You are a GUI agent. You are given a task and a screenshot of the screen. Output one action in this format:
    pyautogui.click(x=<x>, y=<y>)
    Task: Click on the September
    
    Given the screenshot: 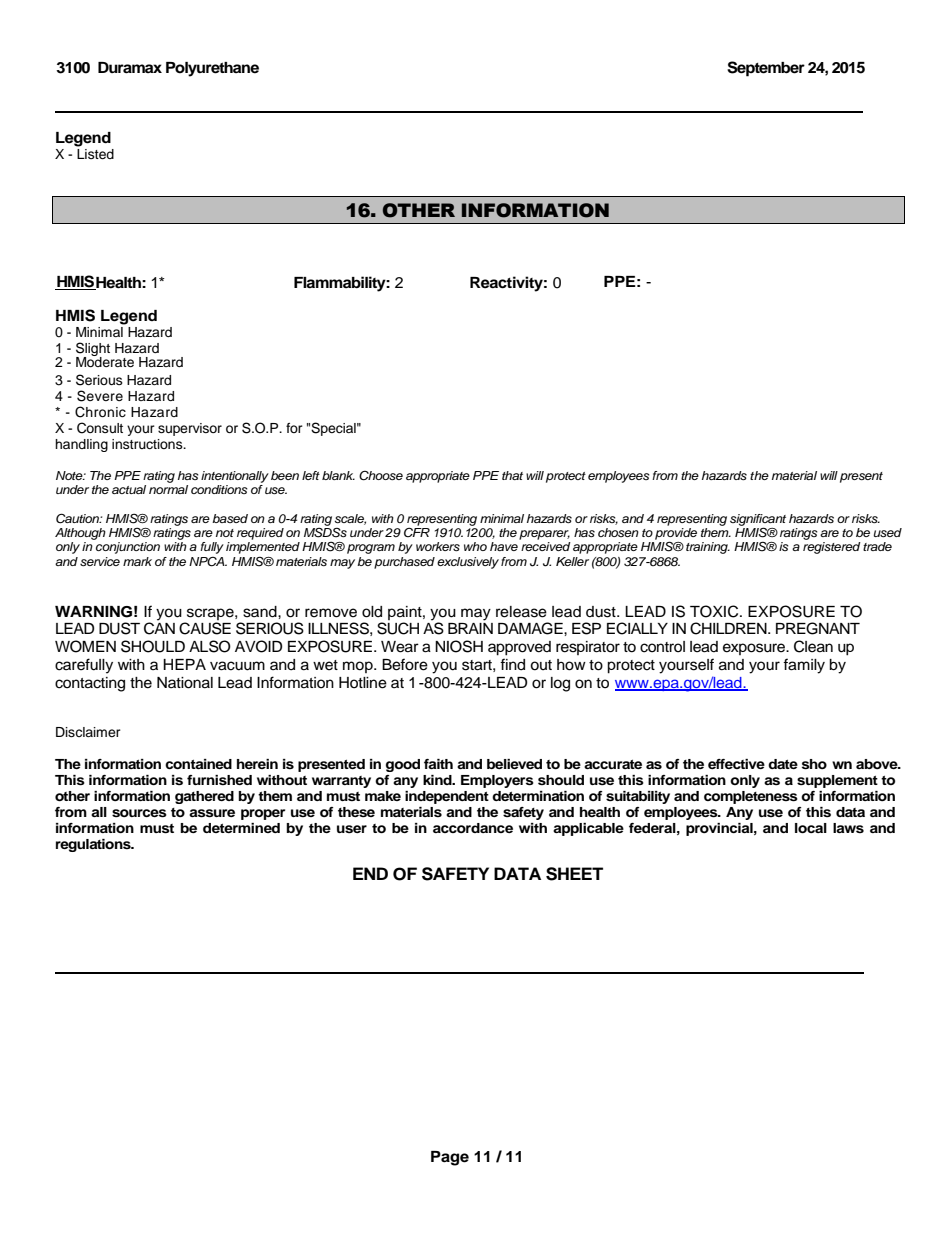 What is the action you would take?
    pyautogui.click(x=766, y=69)
